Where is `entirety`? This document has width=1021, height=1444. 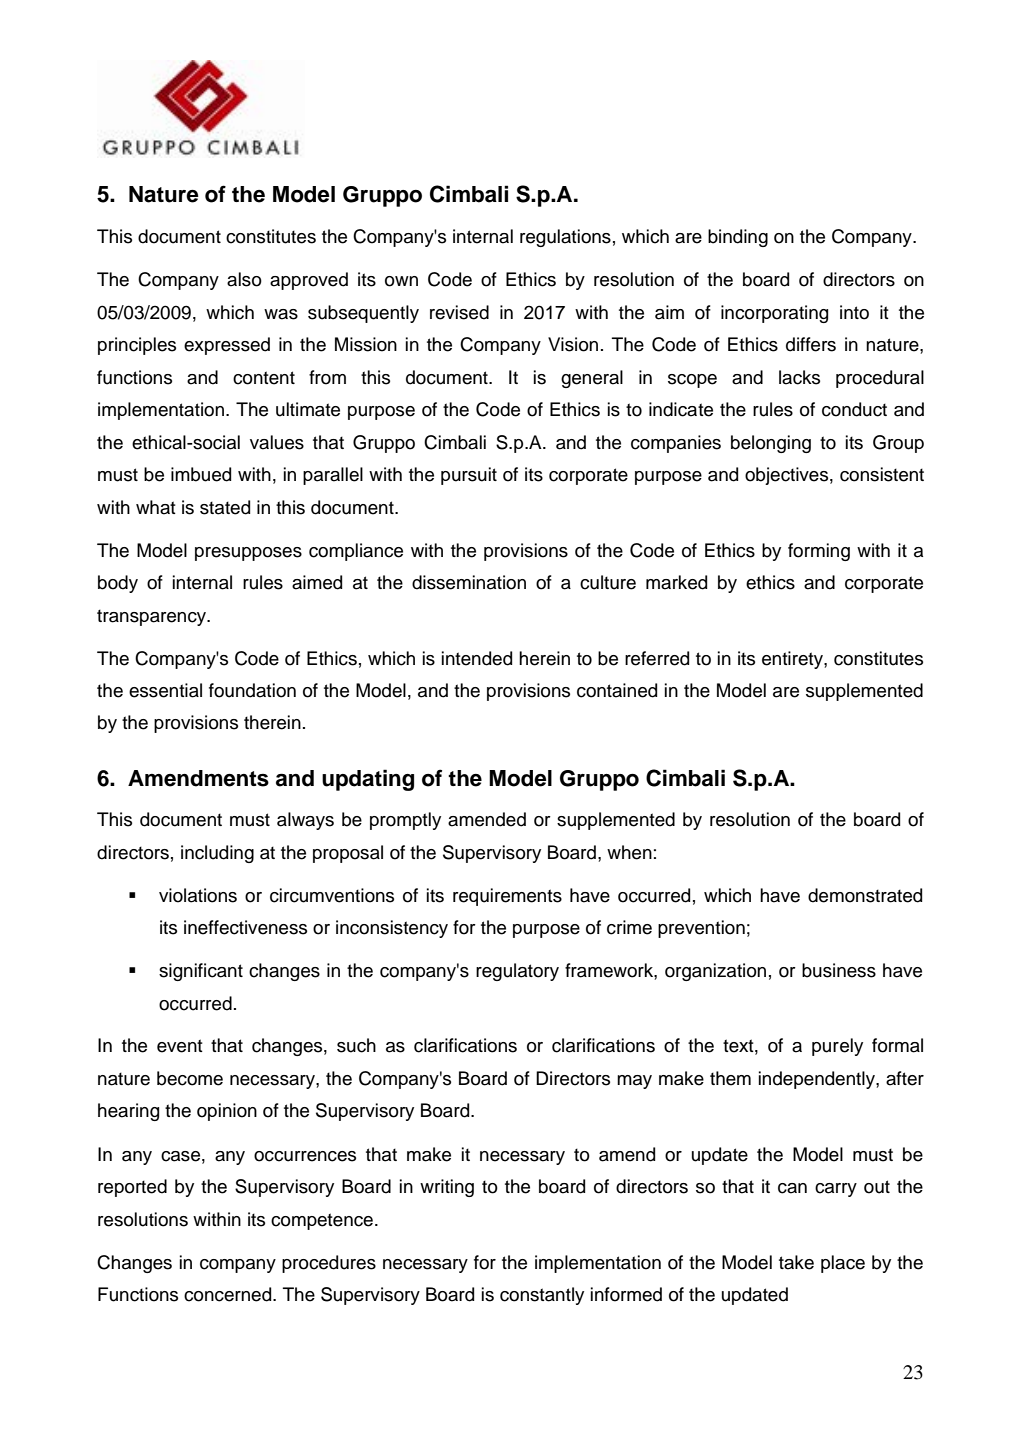
entirety is located at coordinates (793, 660).
